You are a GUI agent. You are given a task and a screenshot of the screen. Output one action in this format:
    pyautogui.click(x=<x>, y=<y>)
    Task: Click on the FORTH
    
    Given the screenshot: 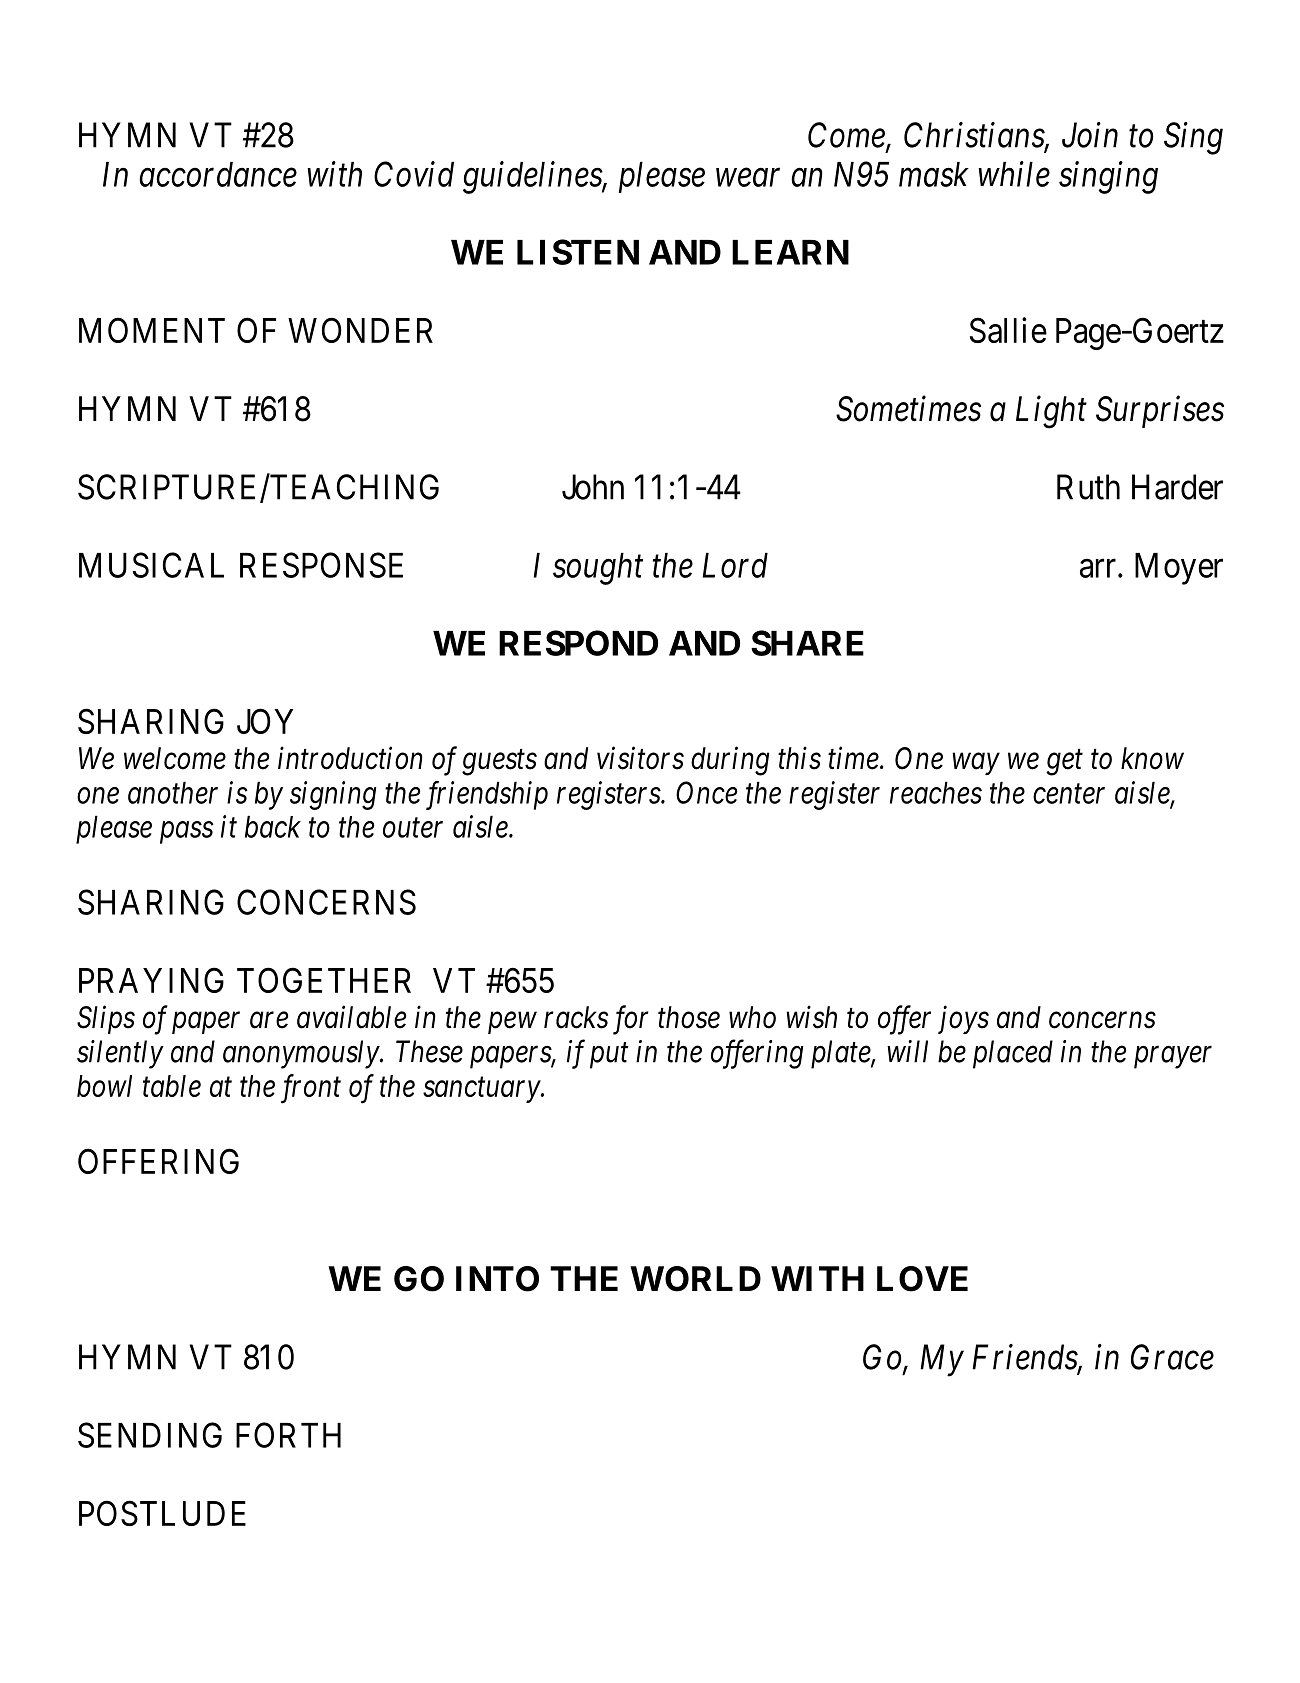 What is the action you would take?
    pyautogui.click(x=288, y=1435)
